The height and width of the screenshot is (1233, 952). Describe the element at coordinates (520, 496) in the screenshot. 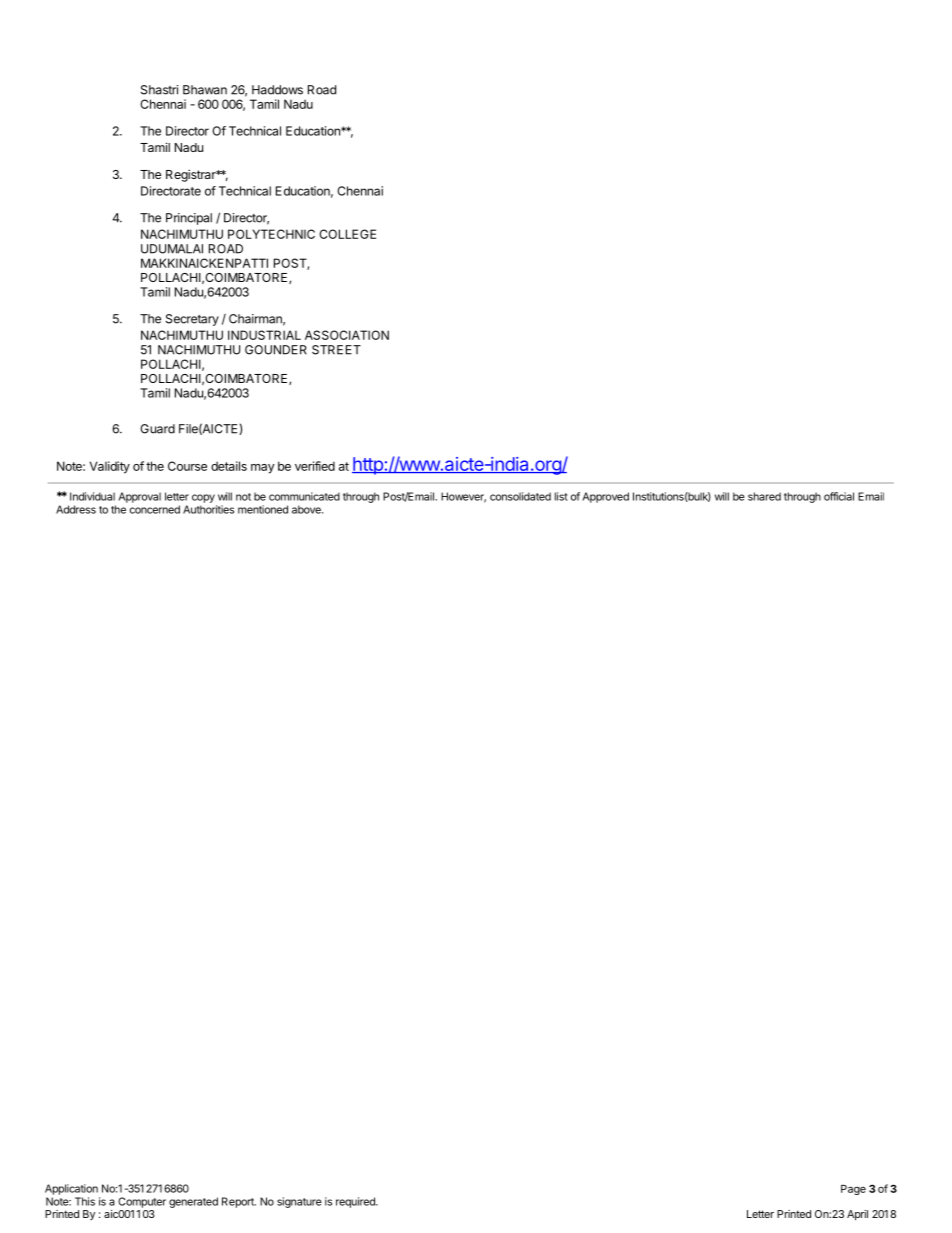

I see `consolidated` at that location.
